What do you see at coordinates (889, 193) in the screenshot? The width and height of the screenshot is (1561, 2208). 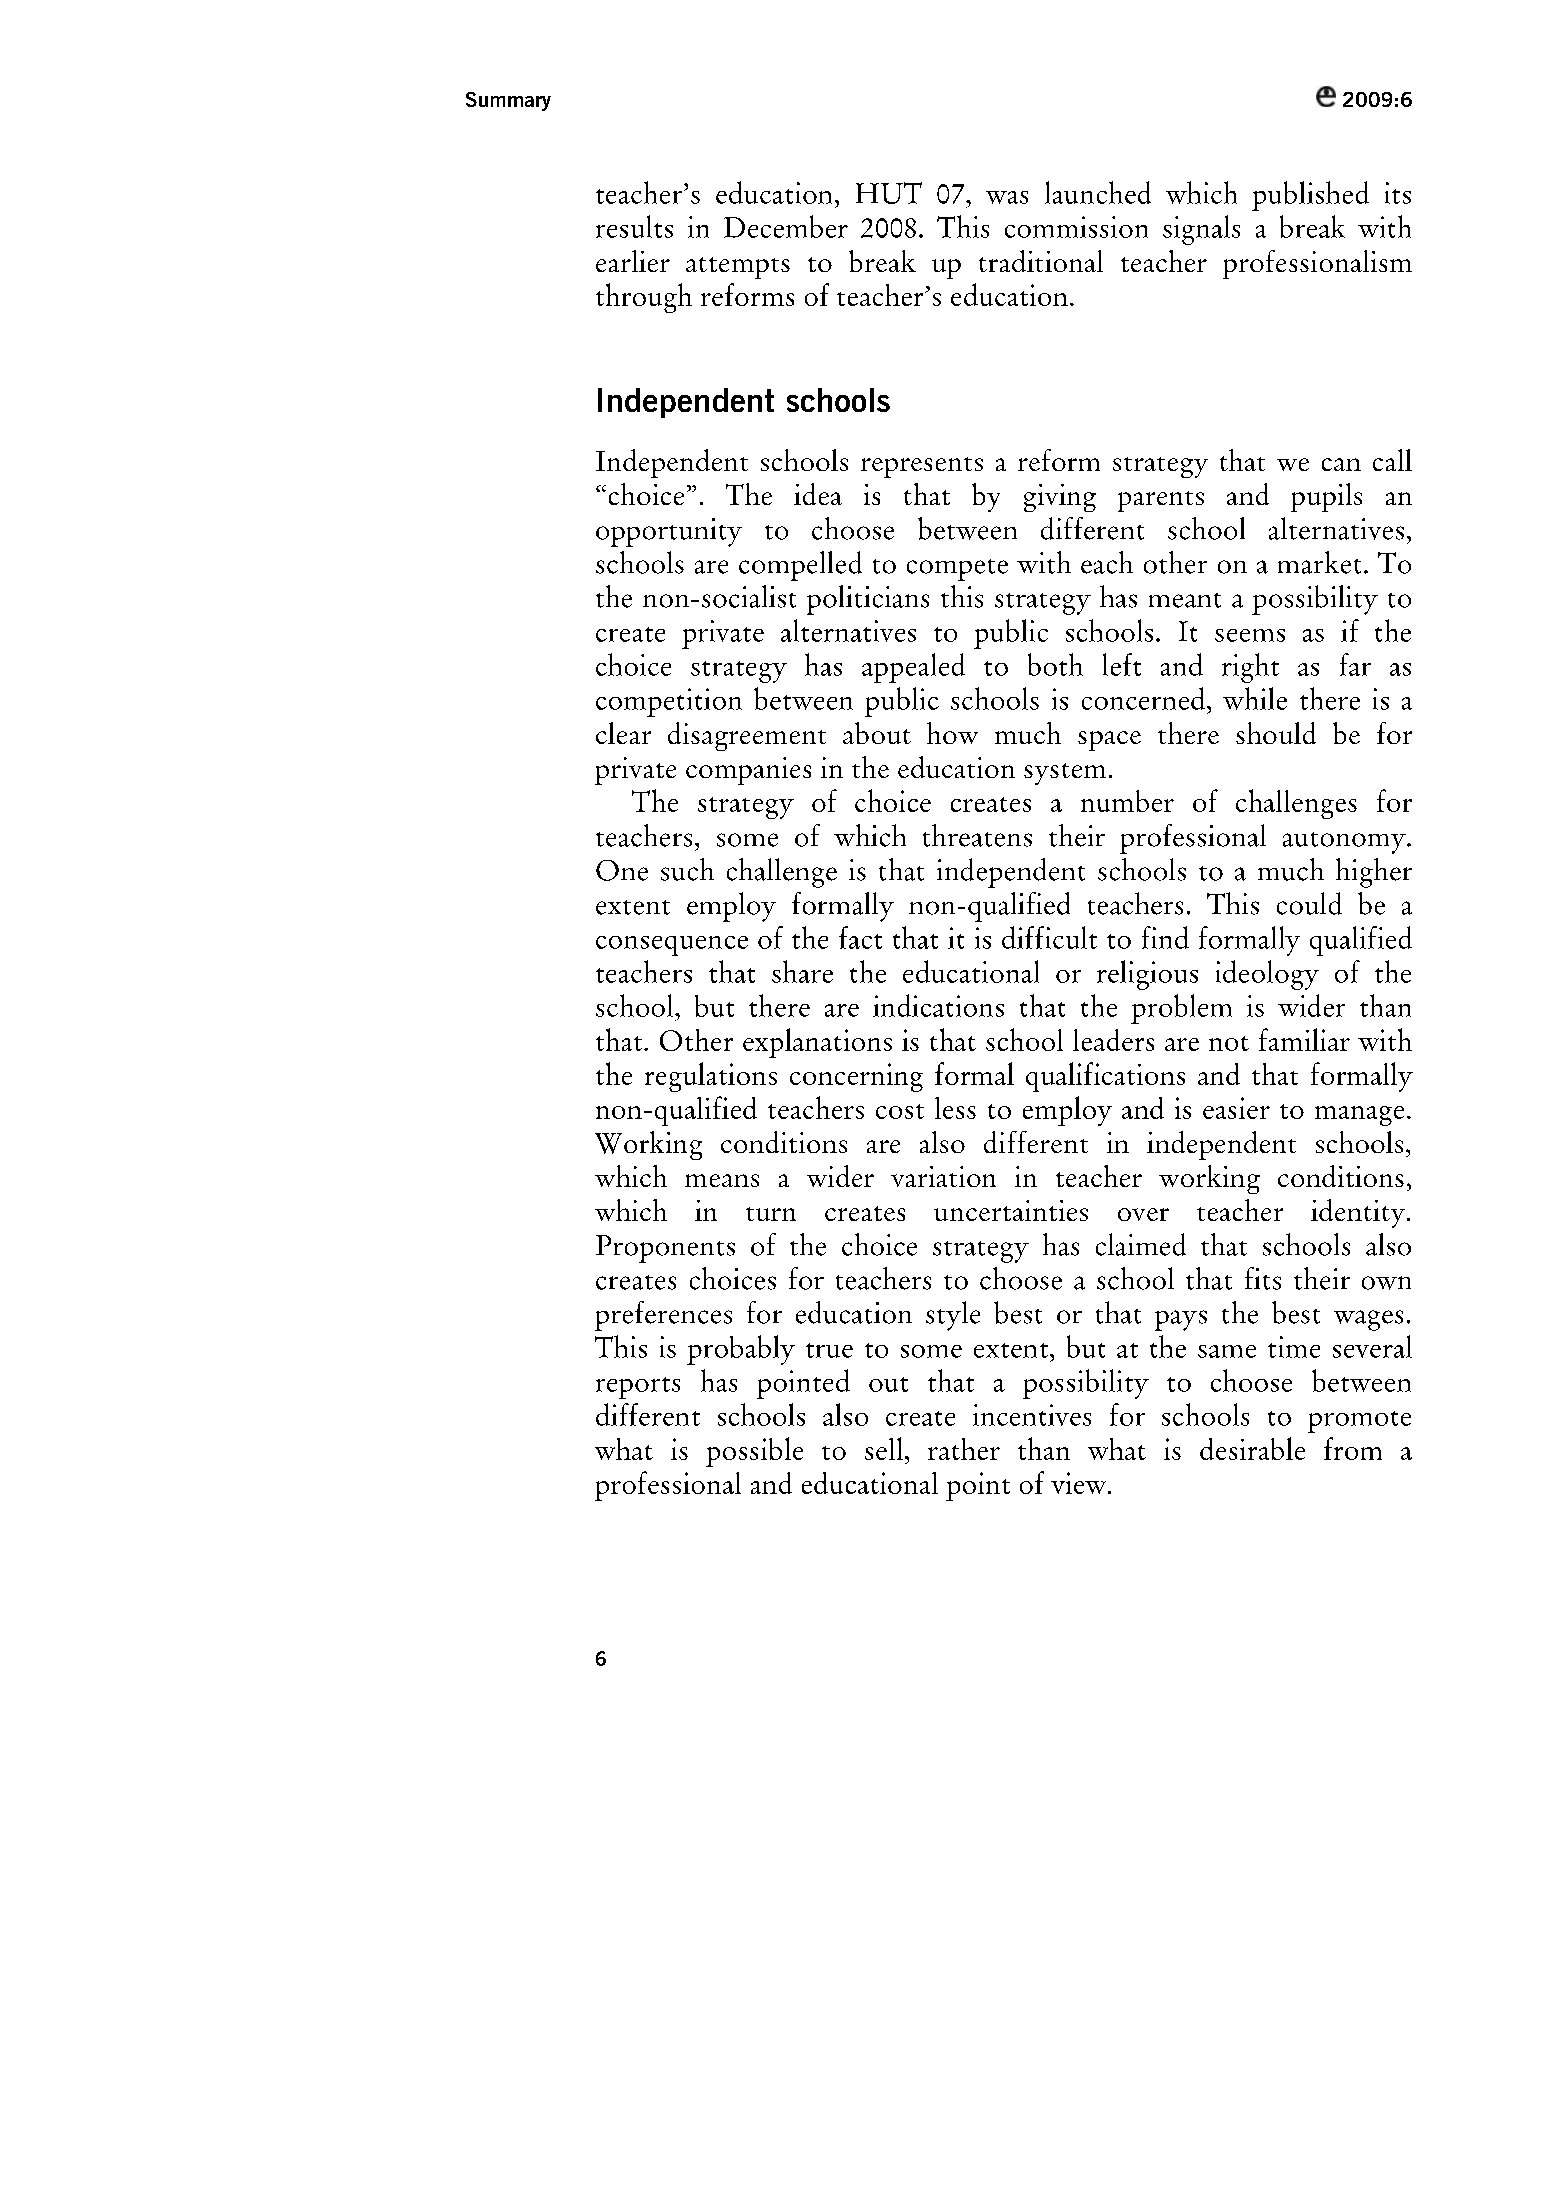 I see `HUT` at bounding box center [889, 193].
